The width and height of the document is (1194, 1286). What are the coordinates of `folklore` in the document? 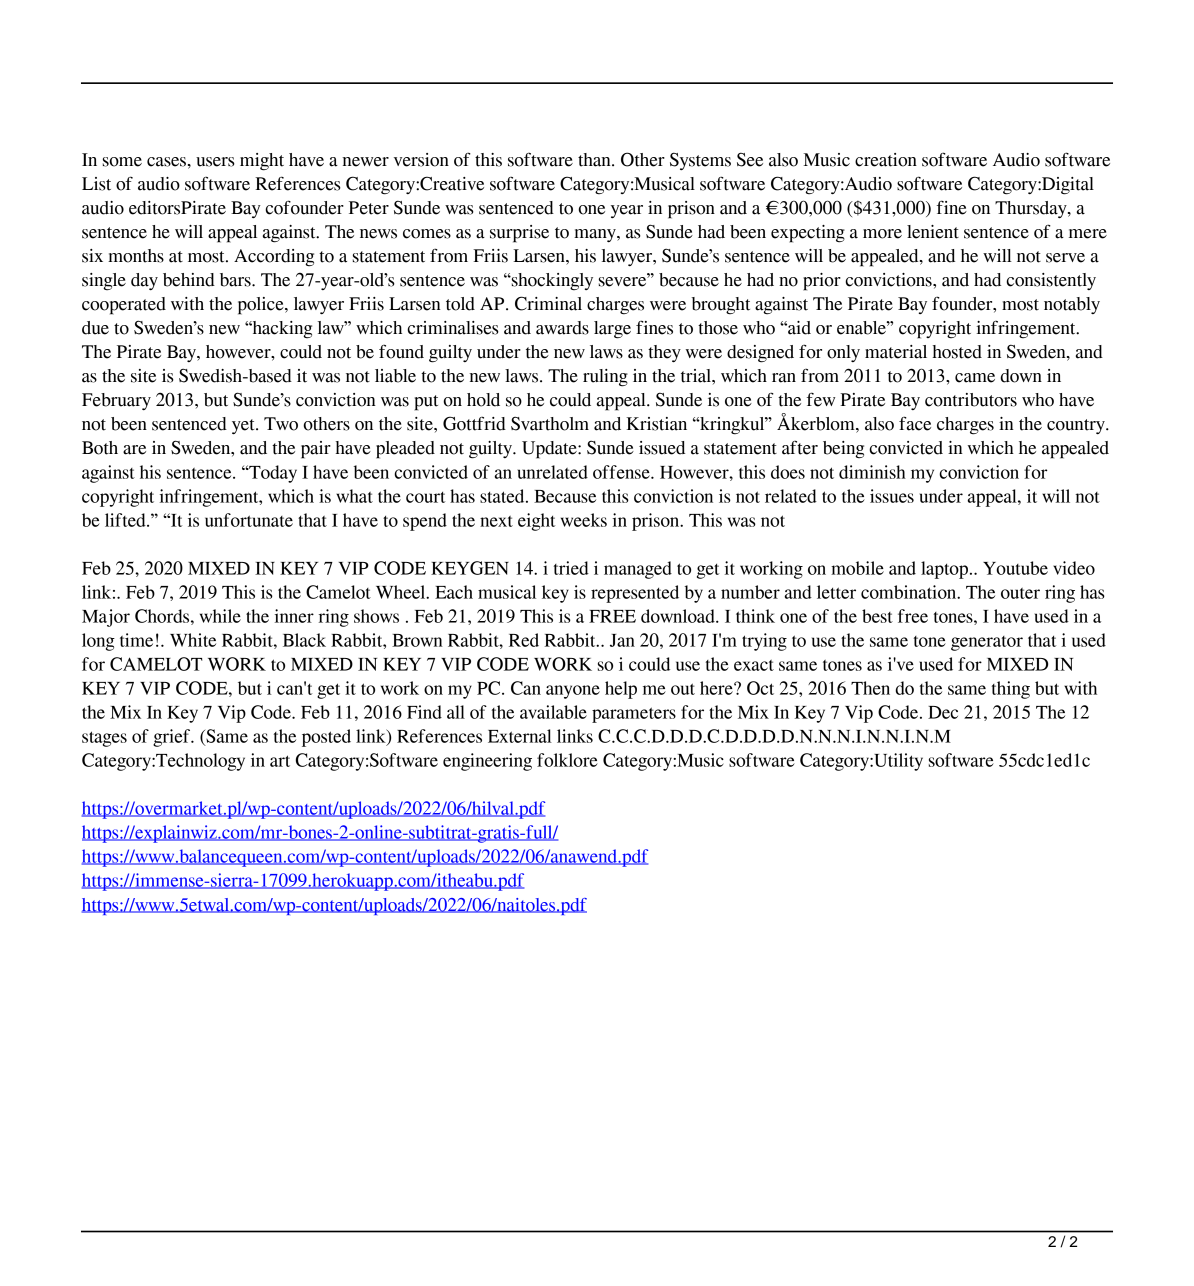 It's located at (567, 760).
